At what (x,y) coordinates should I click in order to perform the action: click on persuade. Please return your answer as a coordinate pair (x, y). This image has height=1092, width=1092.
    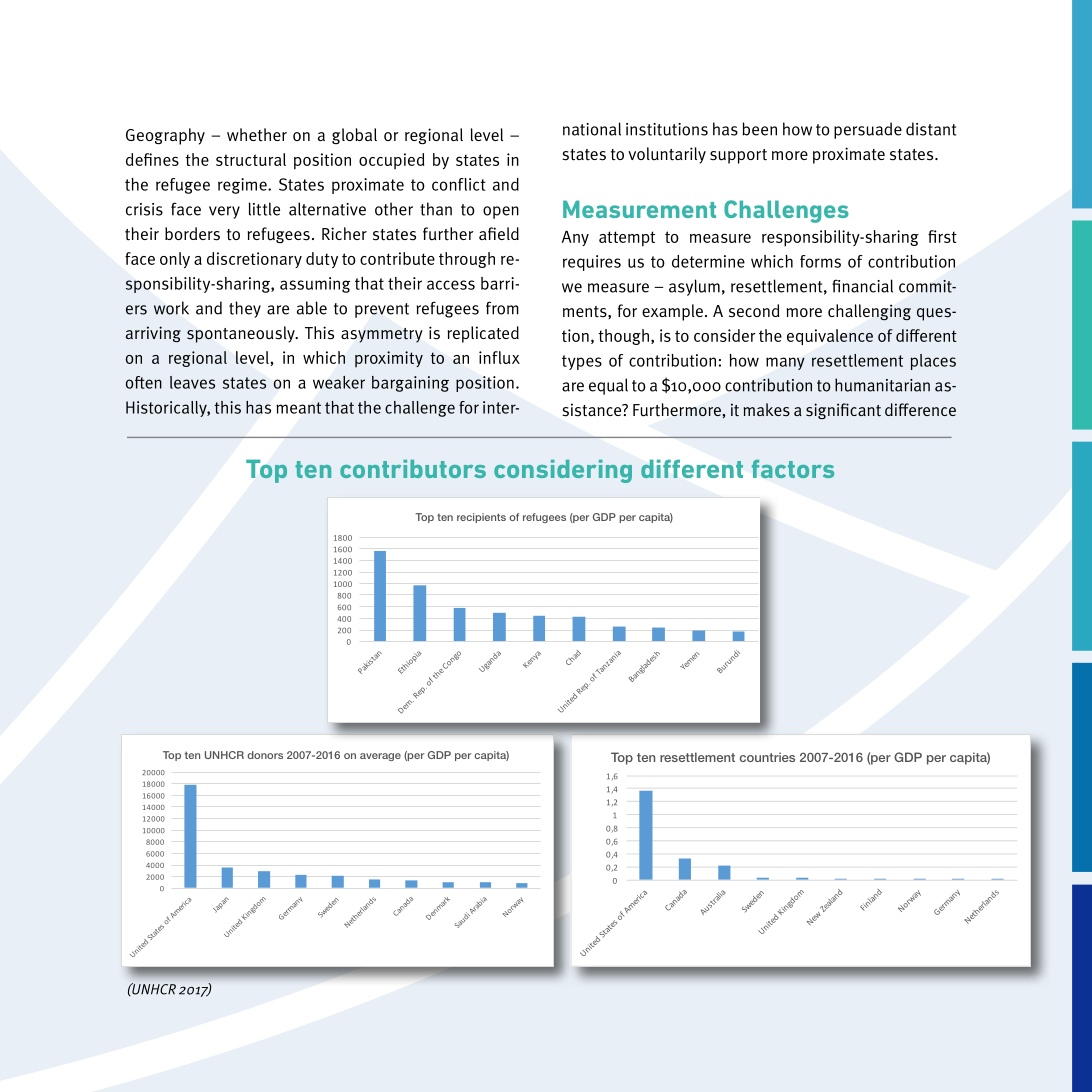
    Looking at the image, I should click on (868, 130).
